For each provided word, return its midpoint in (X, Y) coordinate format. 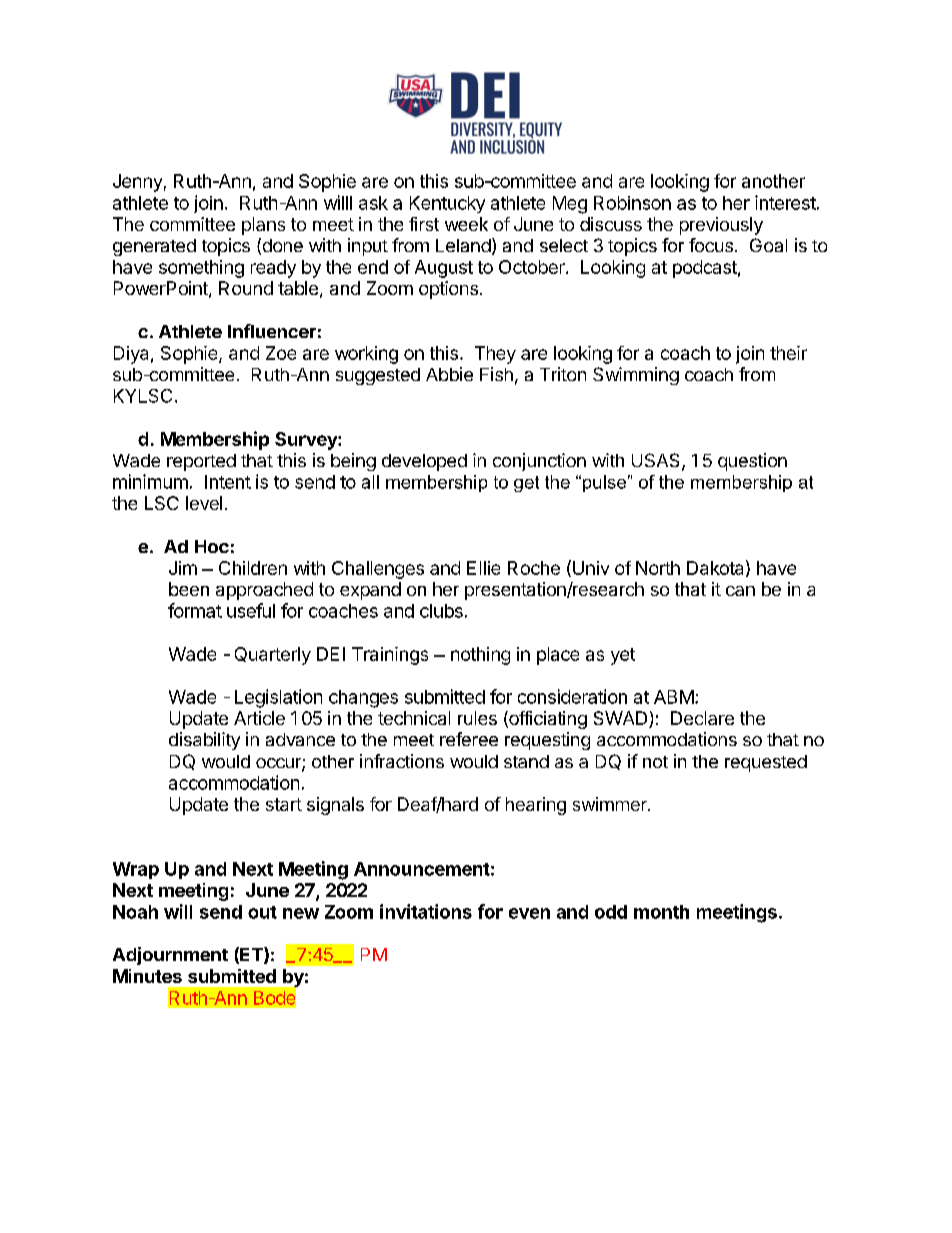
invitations (426, 911)
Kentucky (447, 204)
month (661, 912)
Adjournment (170, 956)
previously (721, 226)
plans (263, 226)
